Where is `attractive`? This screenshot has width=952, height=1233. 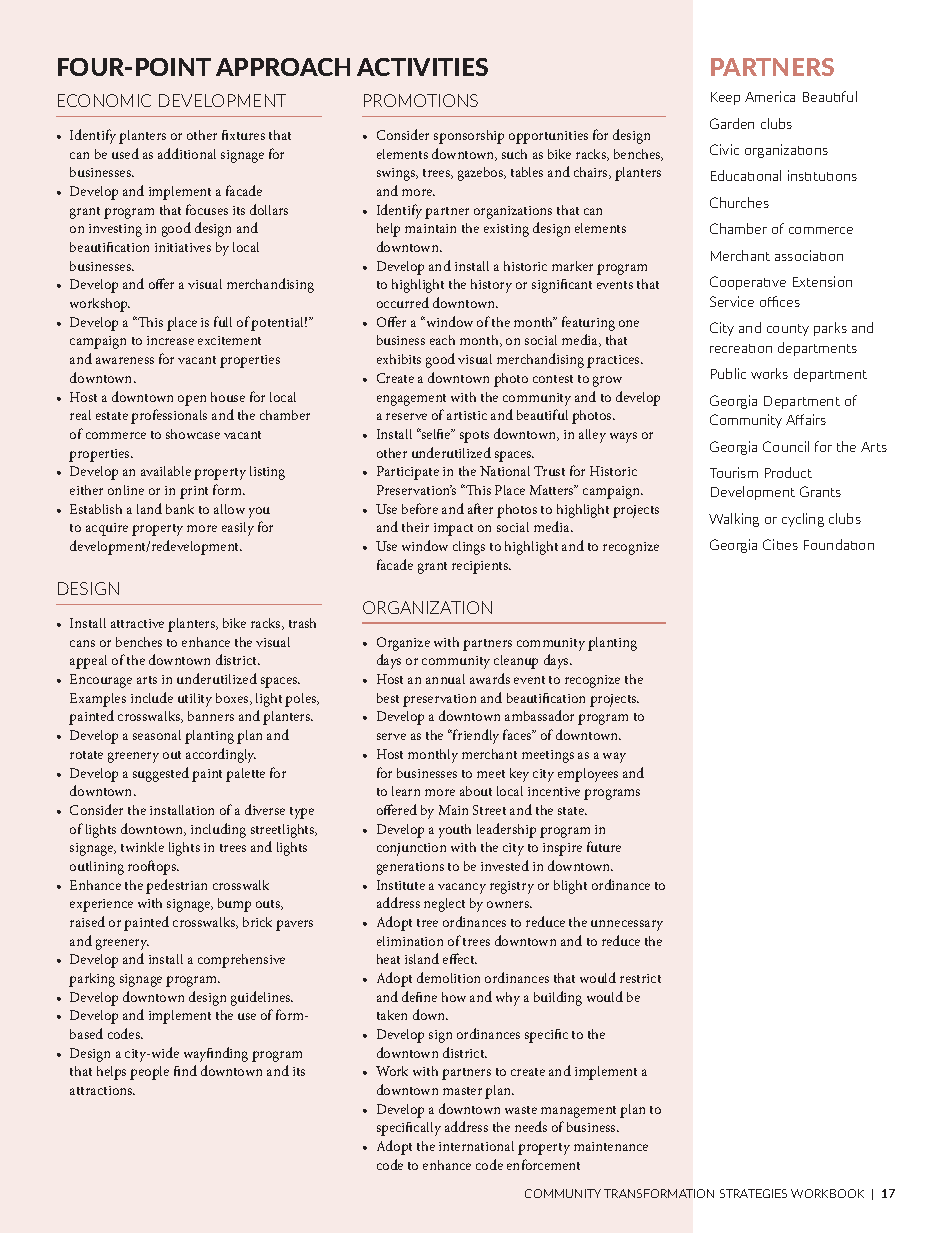 attractive is located at coordinates (137, 623).
